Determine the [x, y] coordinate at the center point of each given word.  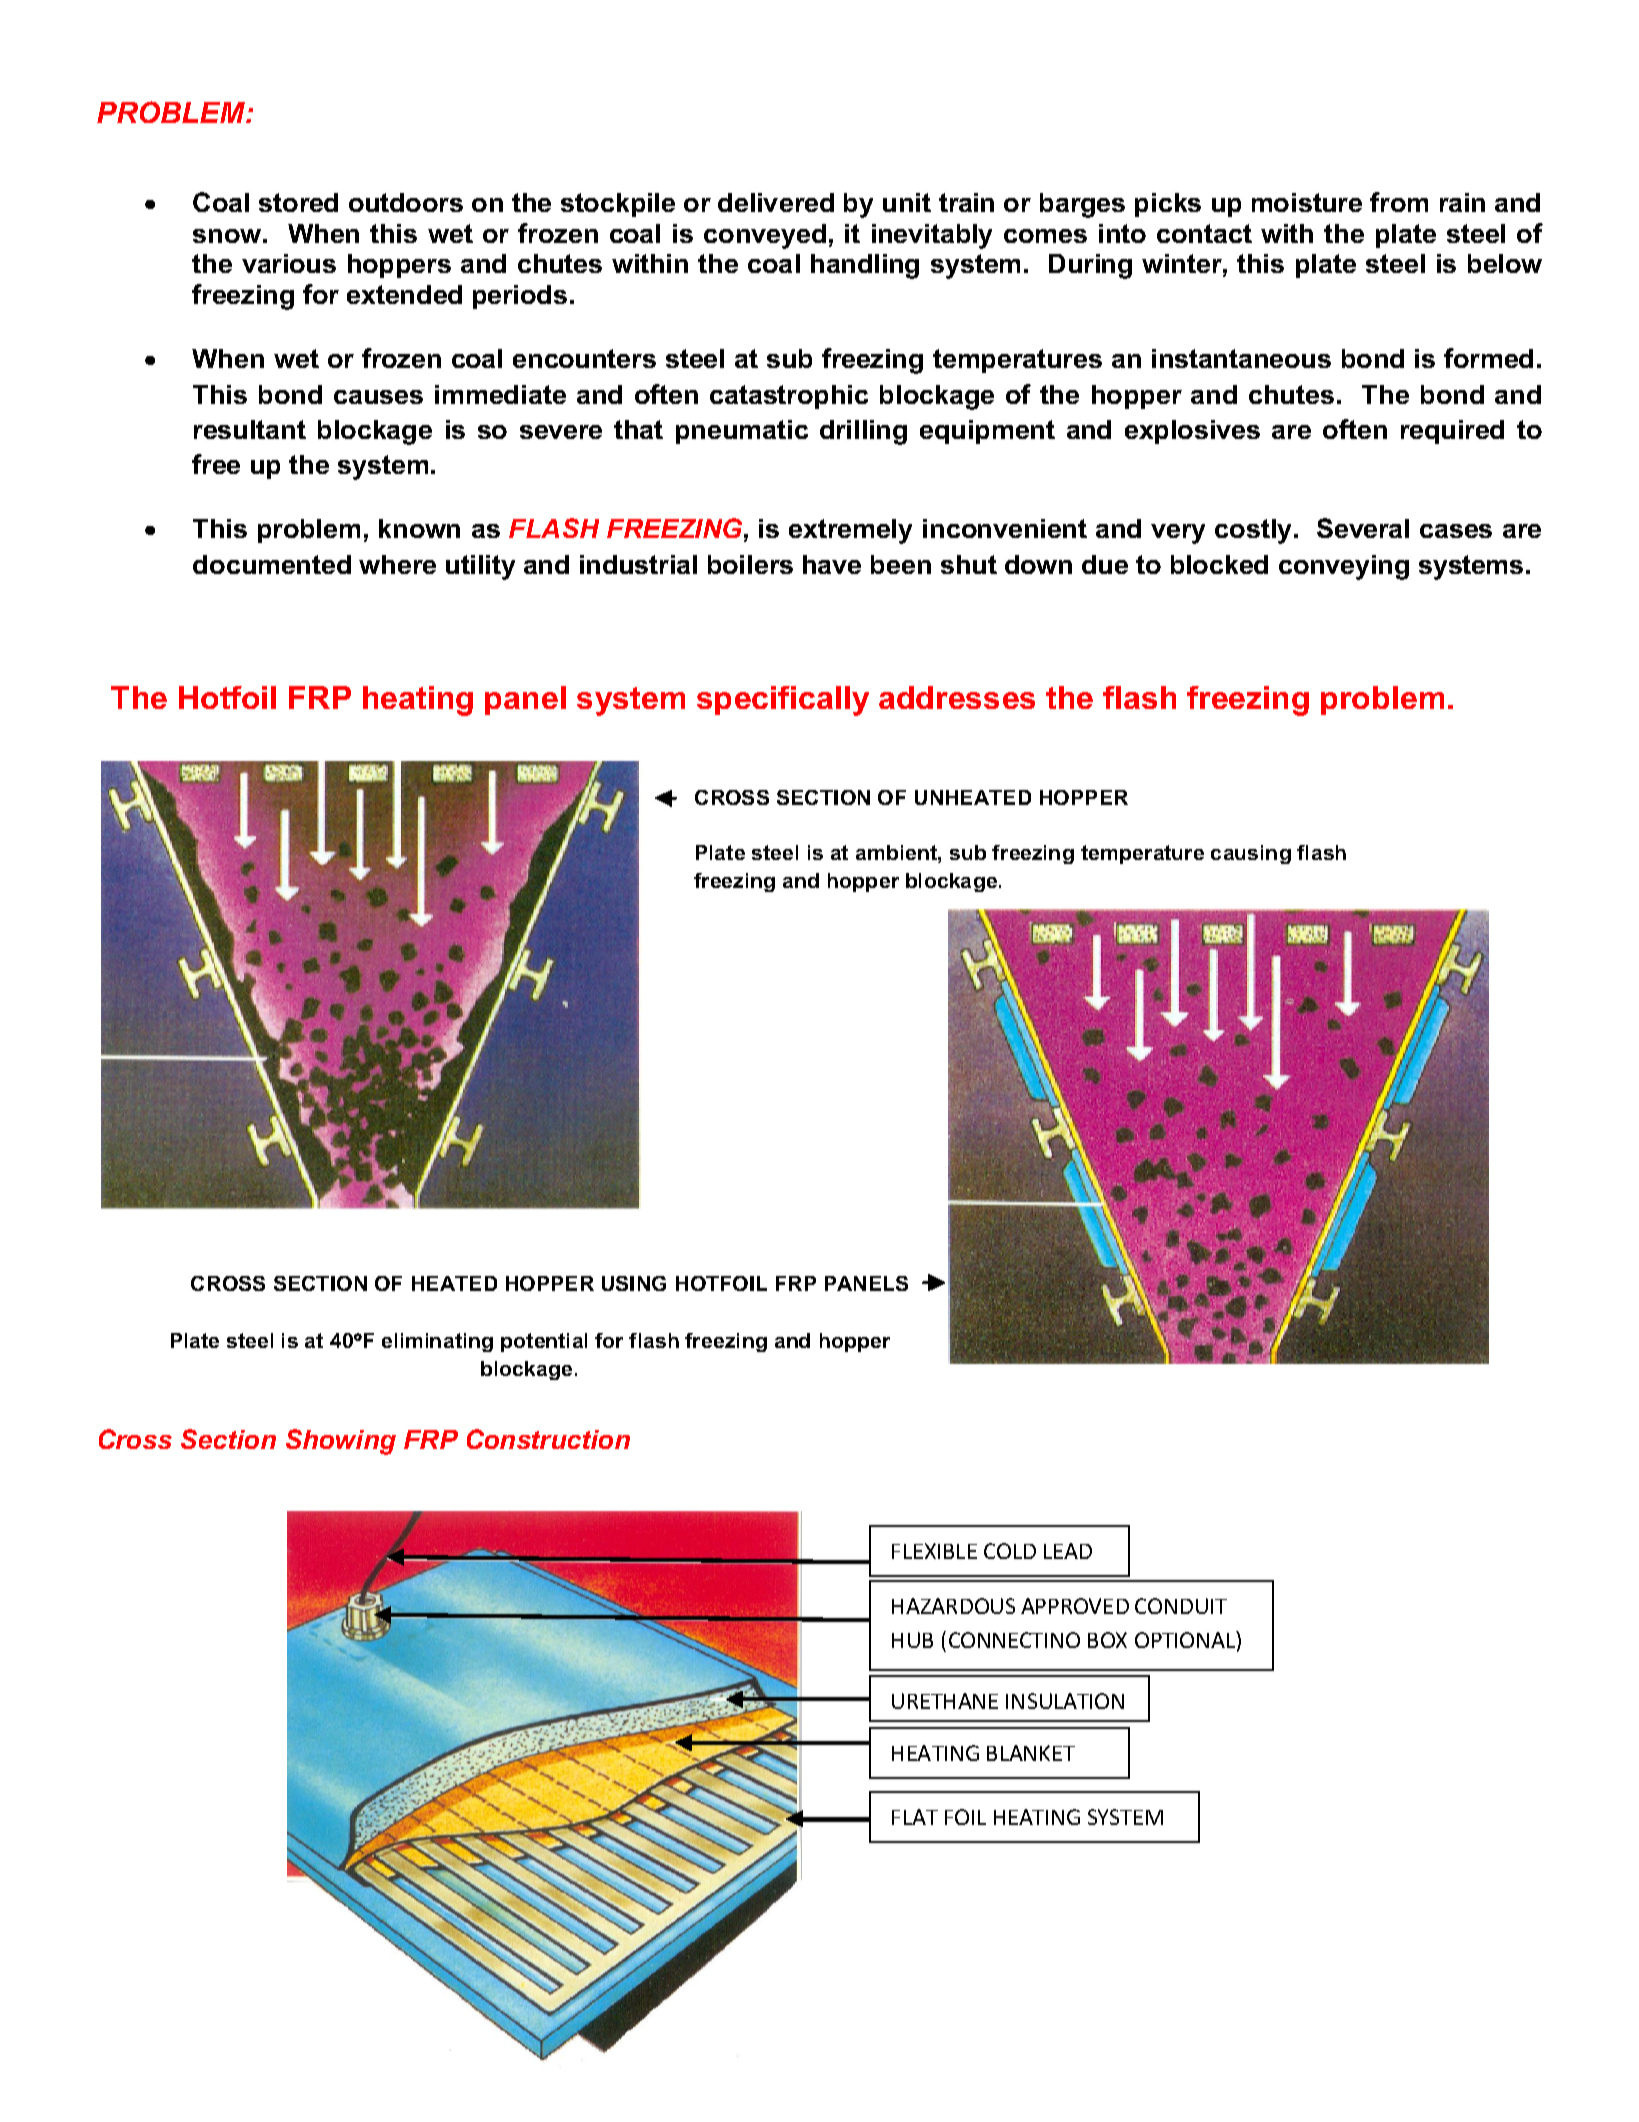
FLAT [915, 1817]
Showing [341, 1442]
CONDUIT [1181, 1606]
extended [404, 294]
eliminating [437, 1342]
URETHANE [945, 1701]
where [397, 564]
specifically [783, 701]
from [1399, 202]
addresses [957, 697]
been [901, 564]
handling [865, 266]
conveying [1344, 567]
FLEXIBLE [934, 1551]
